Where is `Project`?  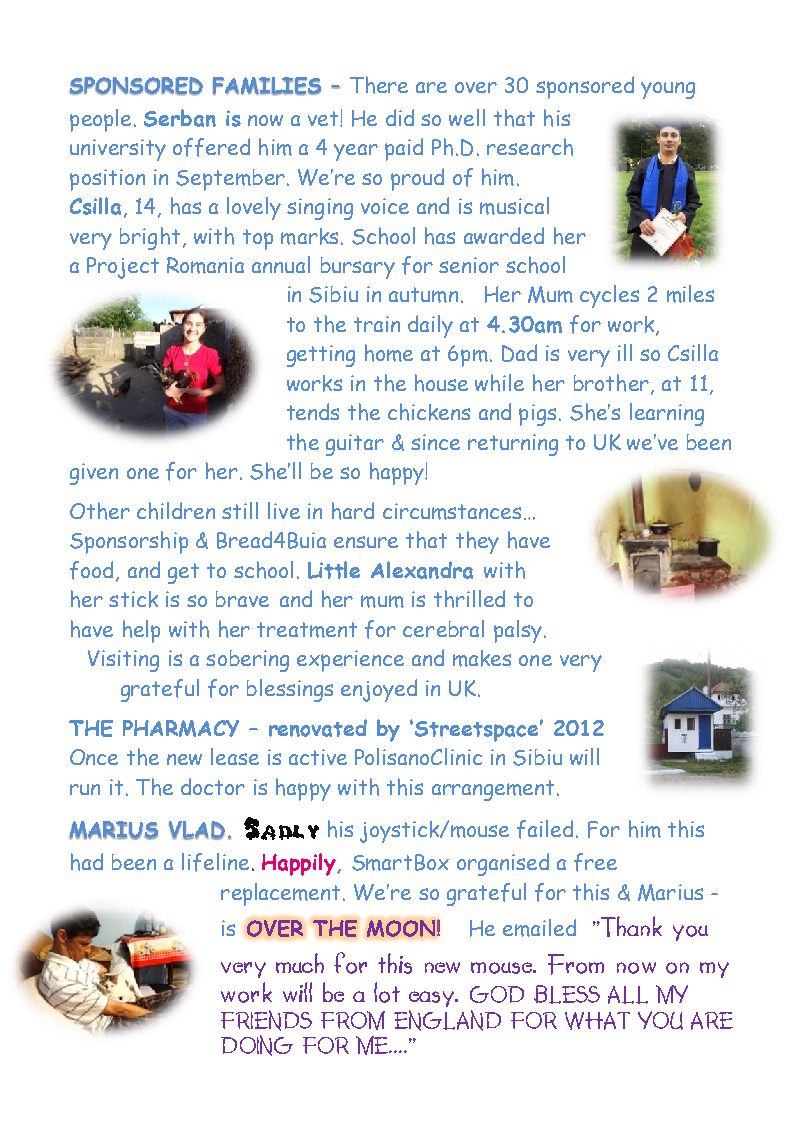 Project is located at coordinates (123, 268).
